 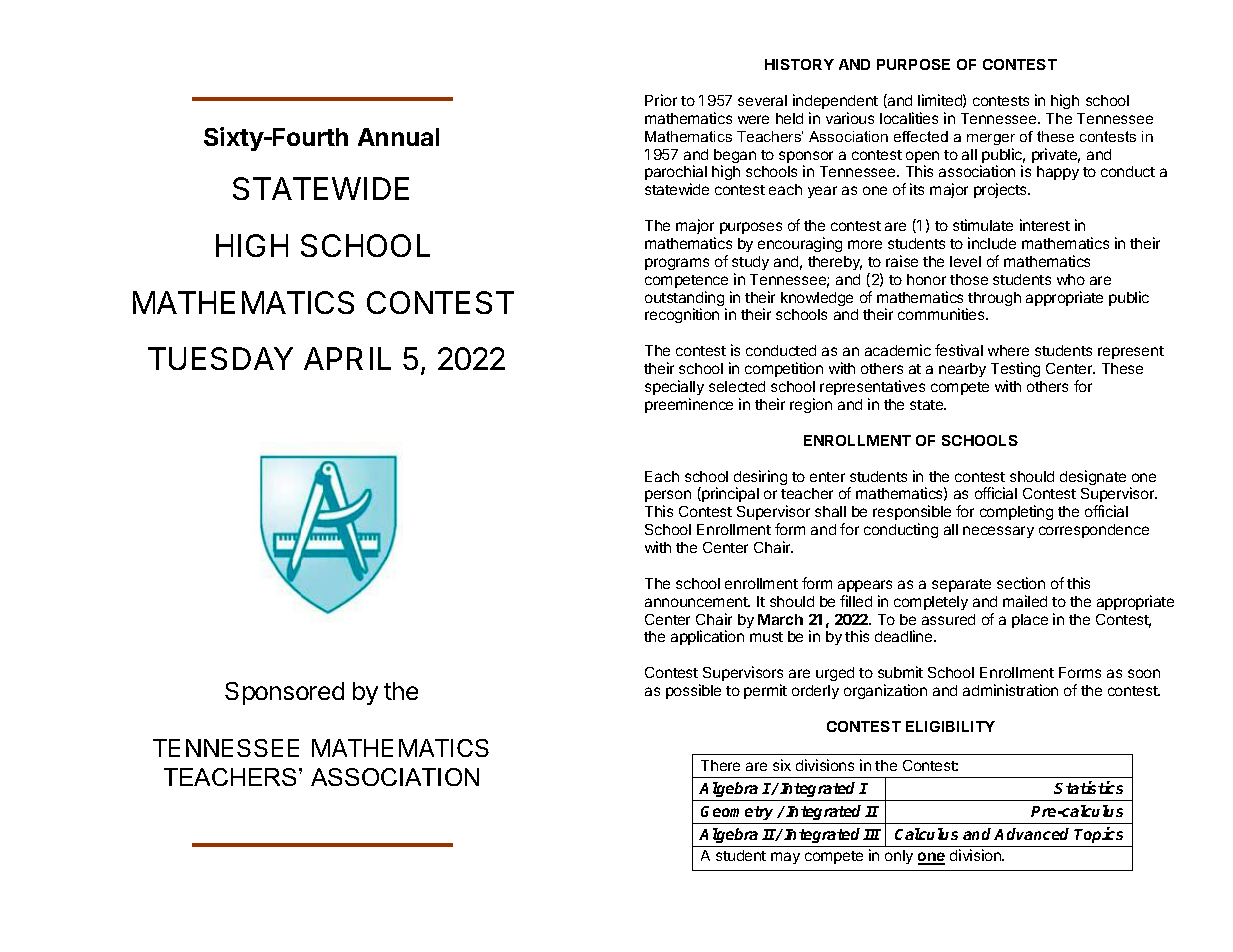 What do you see at coordinates (991, 139) in the page?
I see `merger` at bounding box center [991, 139].
